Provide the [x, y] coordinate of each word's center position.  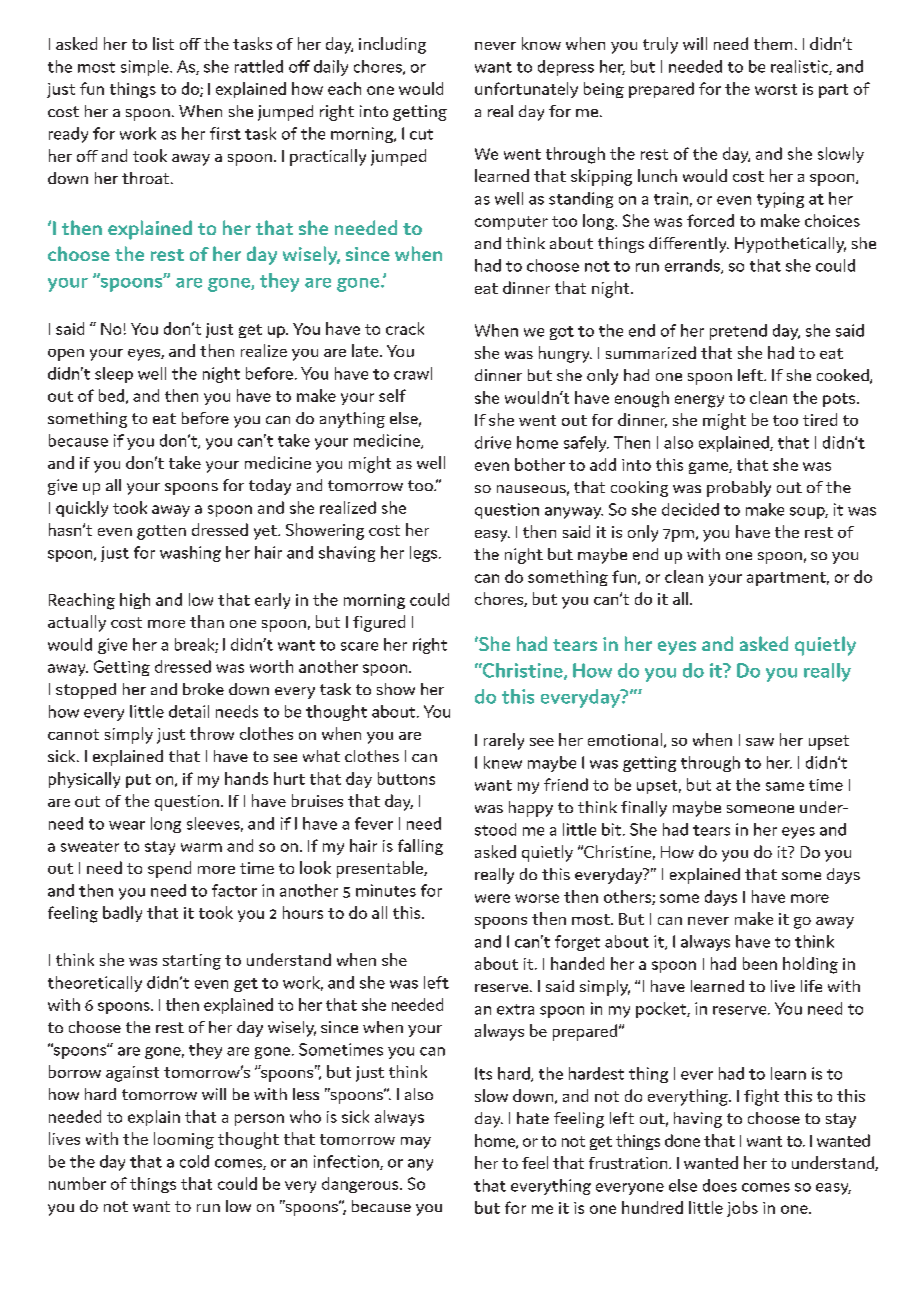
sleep [114, 375]
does [720, 1185]
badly [122, 914]
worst [776, 89]
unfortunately [526, 90]
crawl [413, 373]
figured [379, 623]
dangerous [361, 1185]
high [135, 601]
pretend [738, 332]
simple [146, 68]
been [760, 963]
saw [760, 742]
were [492, 898]
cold [194, 1161]
